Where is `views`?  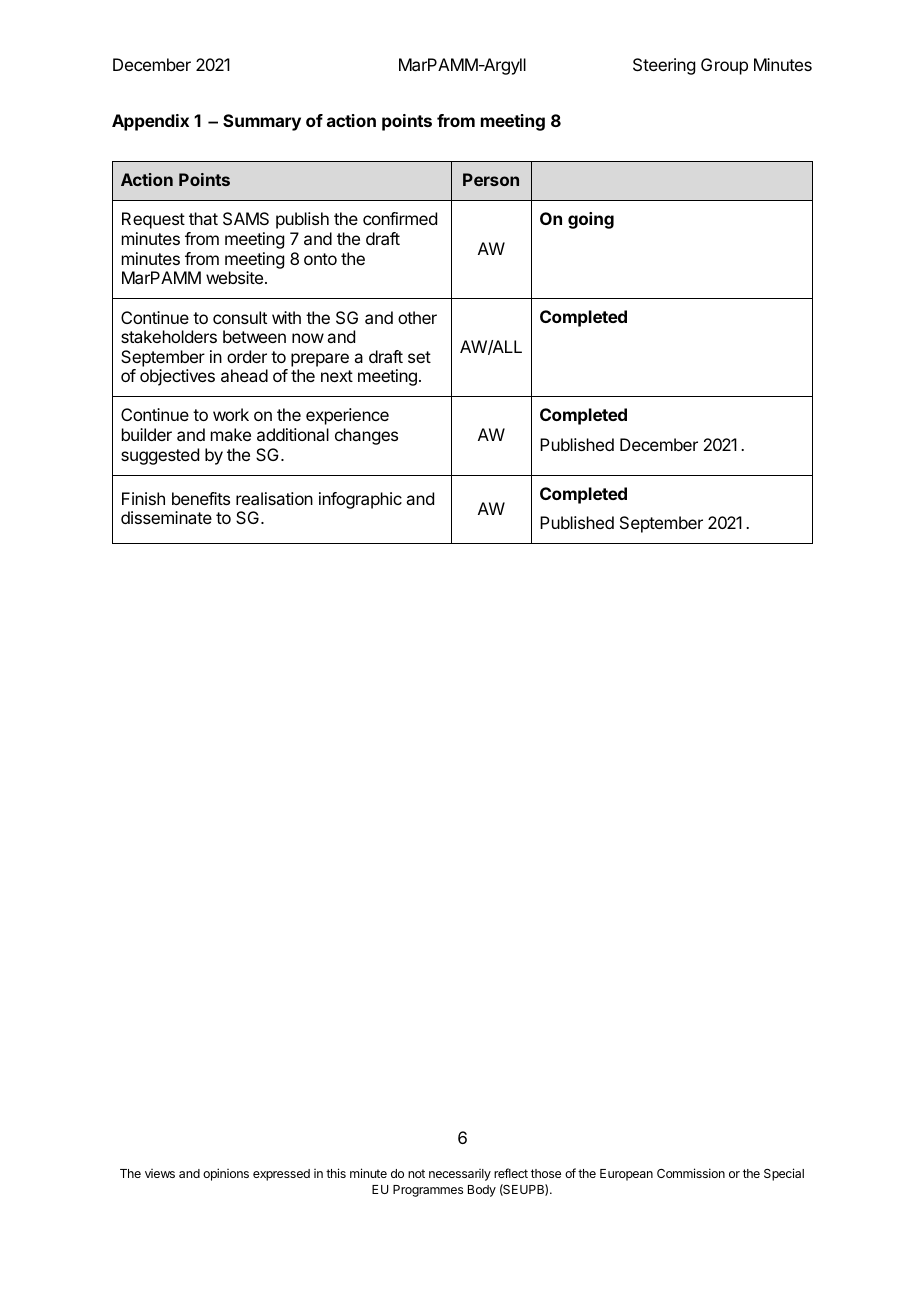 views is located at coordinates (160, 1173).
